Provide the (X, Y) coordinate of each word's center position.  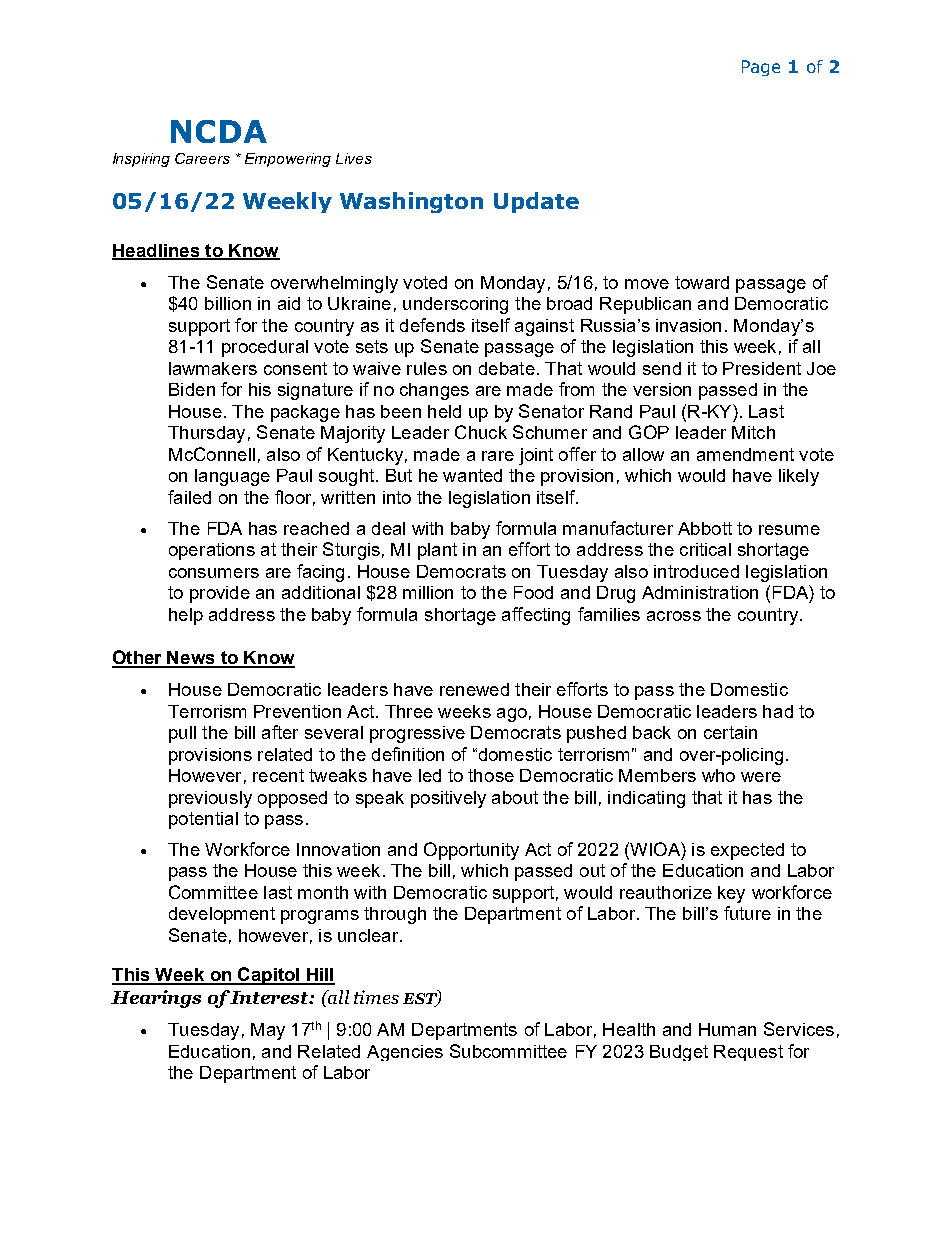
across (674, 616)
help (186, 616)
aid (289, 303)
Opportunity (471, 851)
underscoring (455, 305)
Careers (202, 158)
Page (761, 68)
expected (747, 851)
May (268, 1031)
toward (702, 282)
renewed (474, 689)
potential (203, 820)
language (232, 477)
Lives (354, 158)
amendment (745, 454)
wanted (472, 475)
